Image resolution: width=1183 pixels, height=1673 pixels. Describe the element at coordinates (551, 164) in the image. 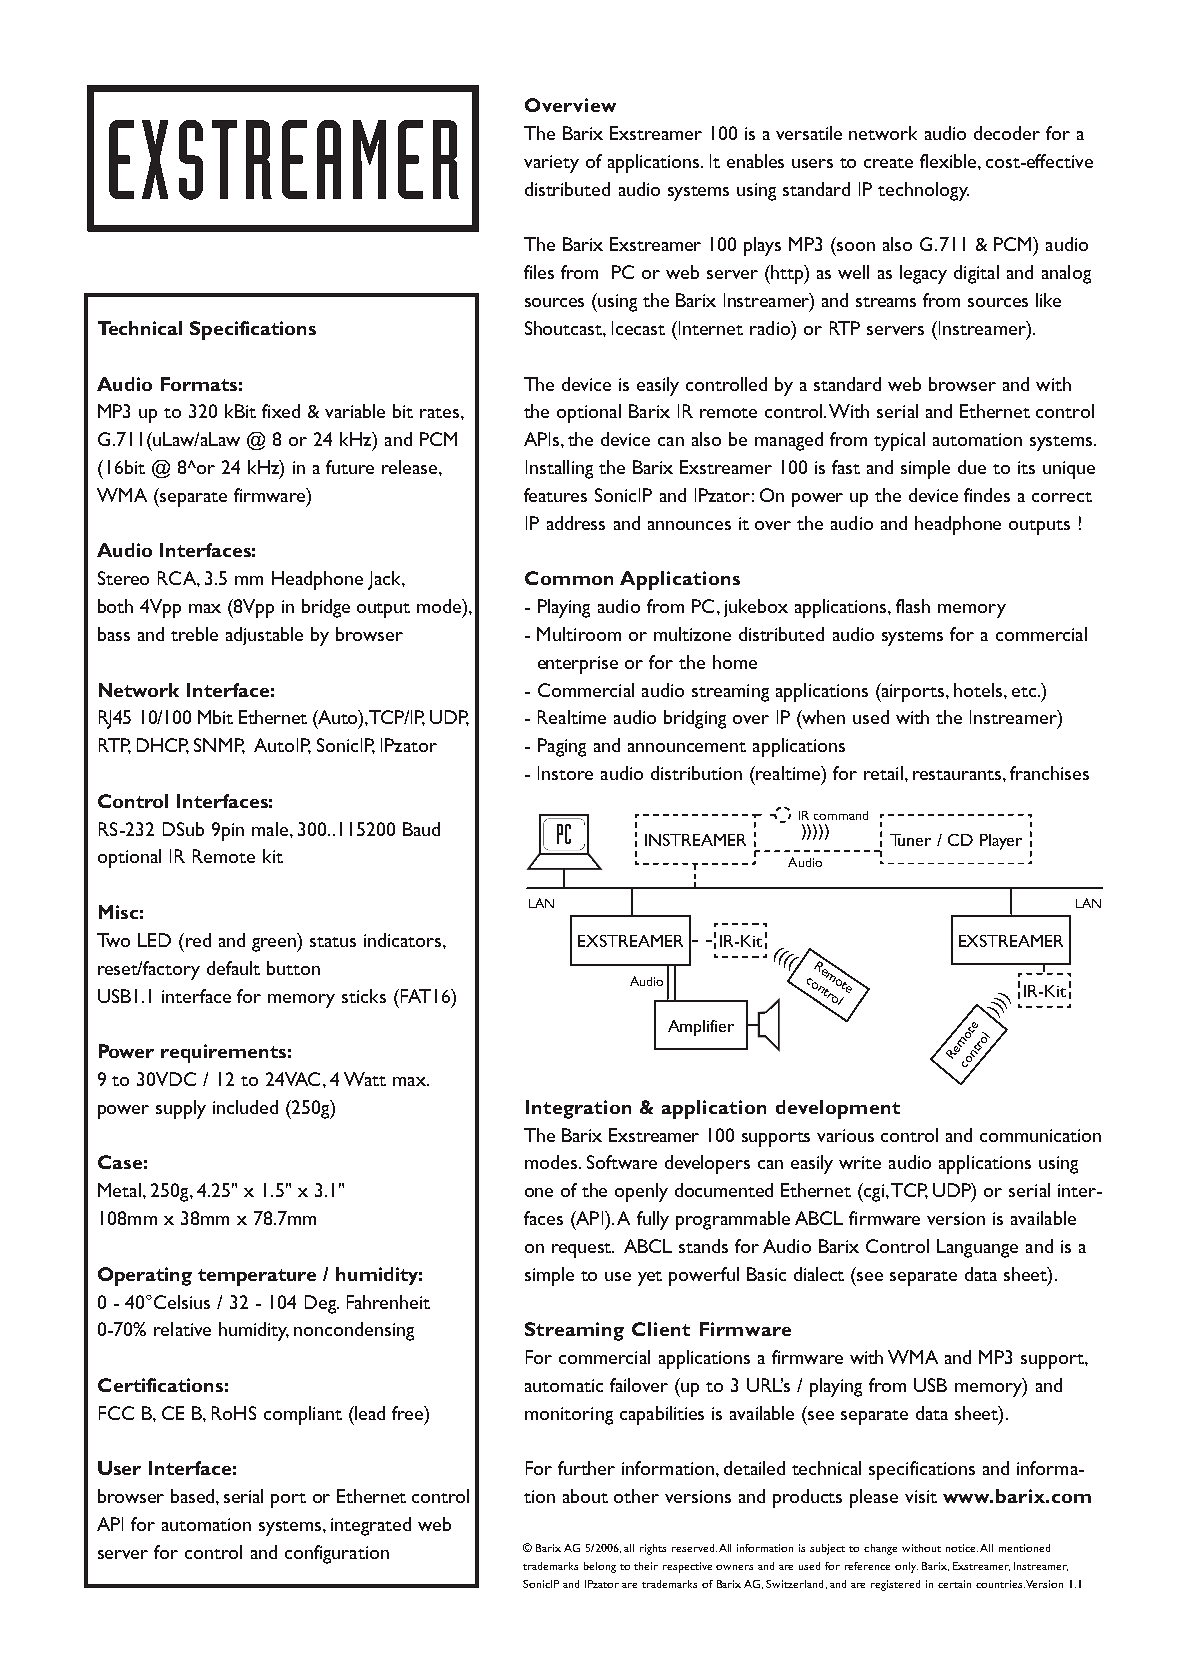

I see `variety` at that location.
